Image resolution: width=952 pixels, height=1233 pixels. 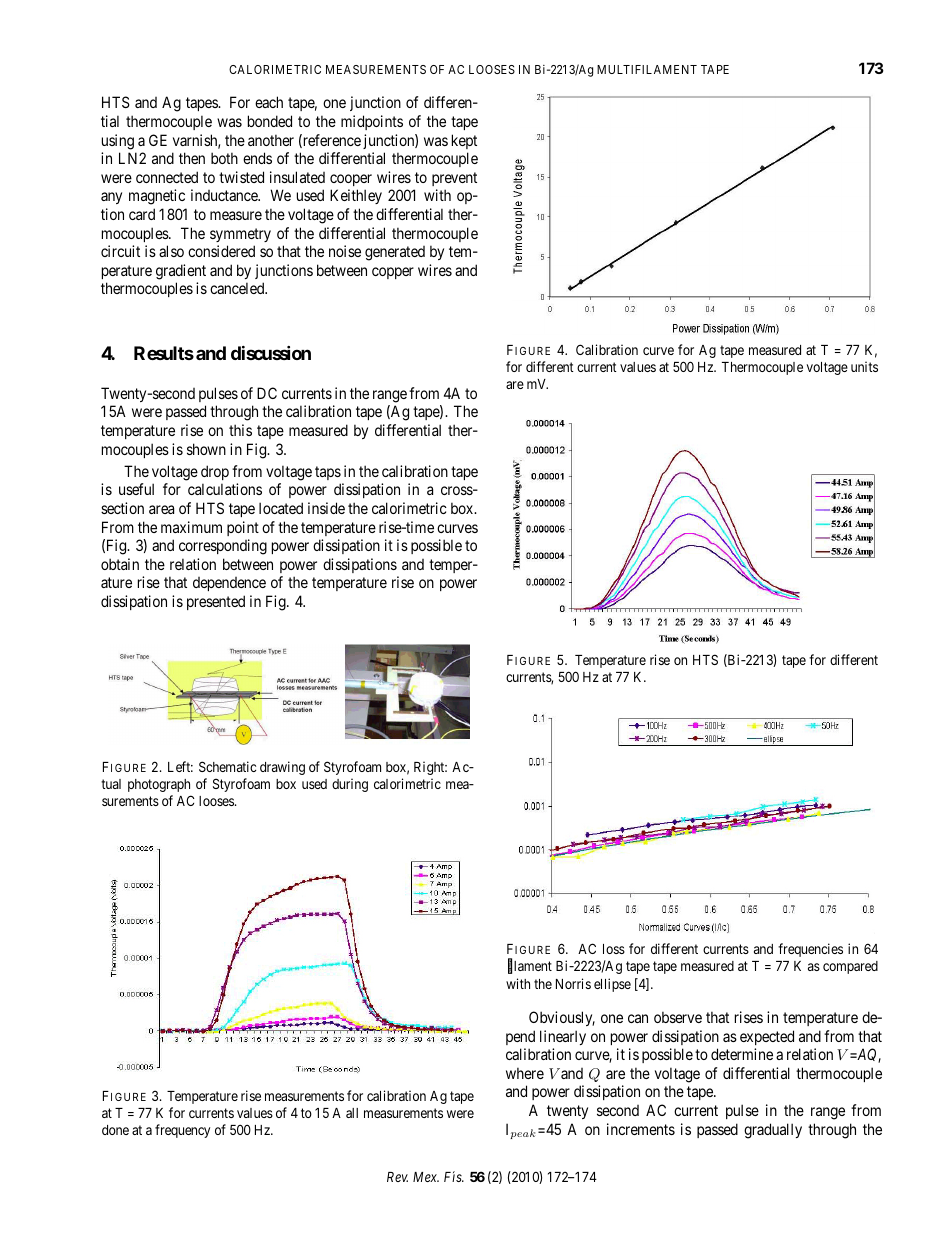 I want to click on Norris, so click(x=573, y=983).
